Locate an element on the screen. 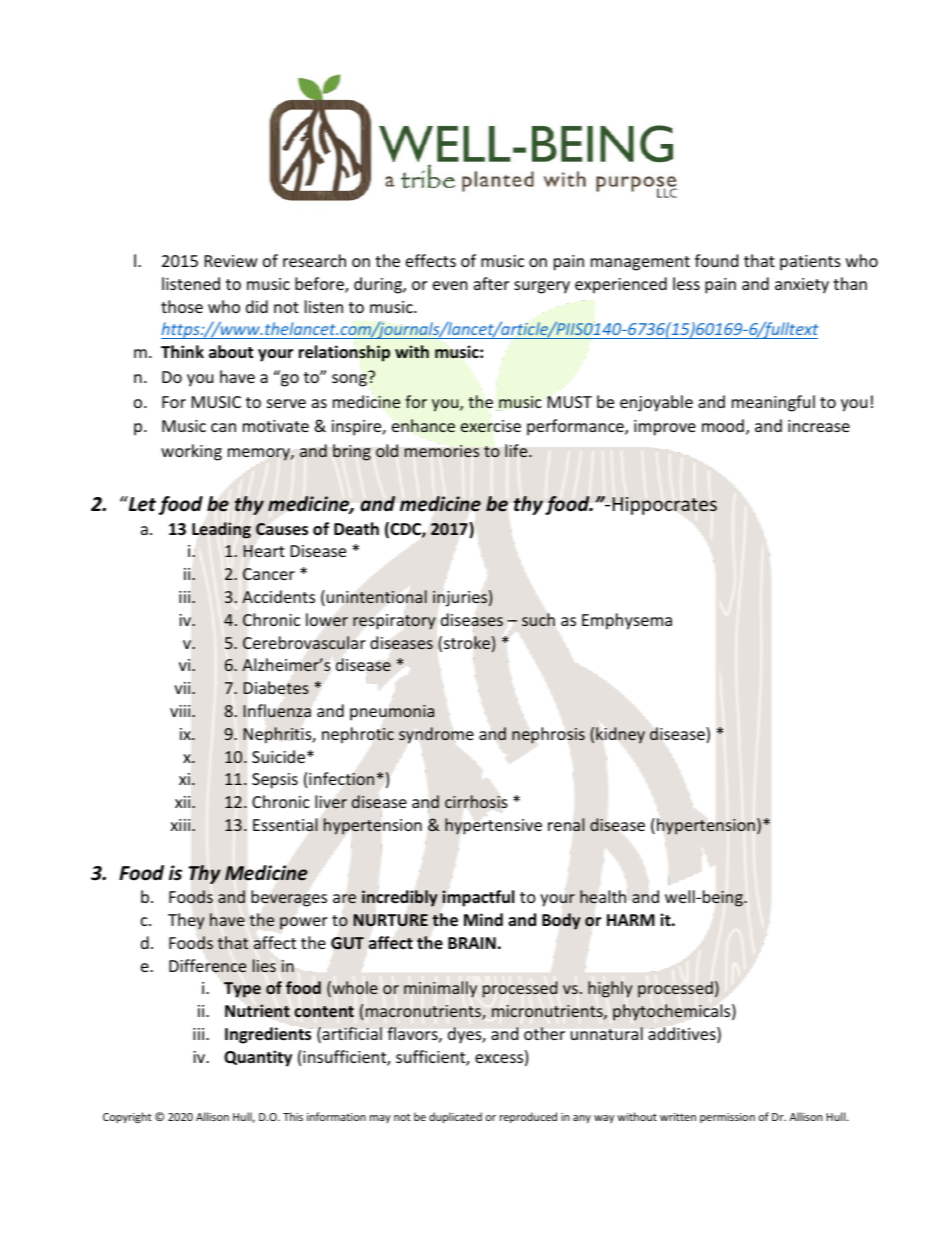  Emphysema is located at coordinates (627, 621).
